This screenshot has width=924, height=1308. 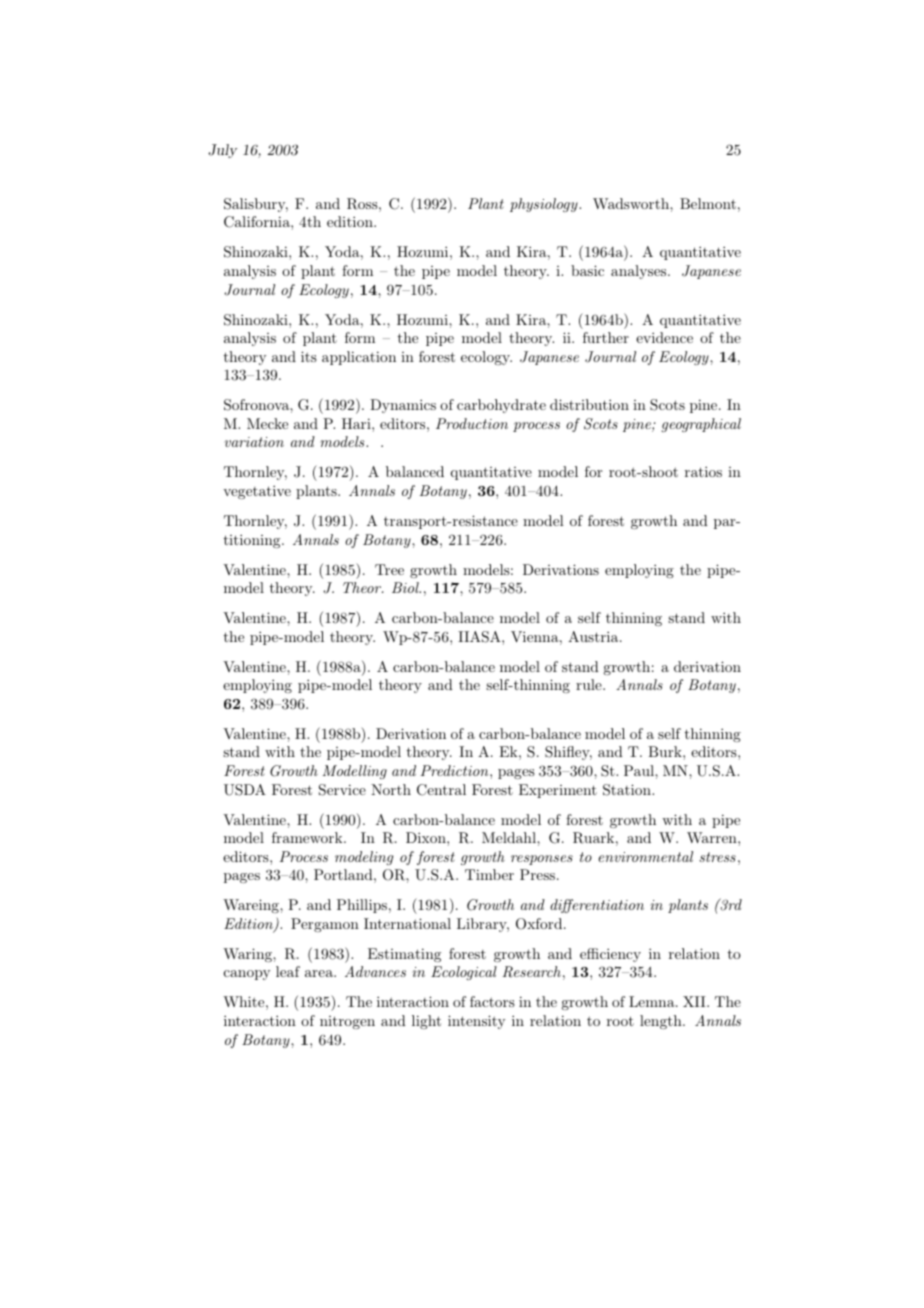 I want to click on Dixon, so click(x=427, y=837).
